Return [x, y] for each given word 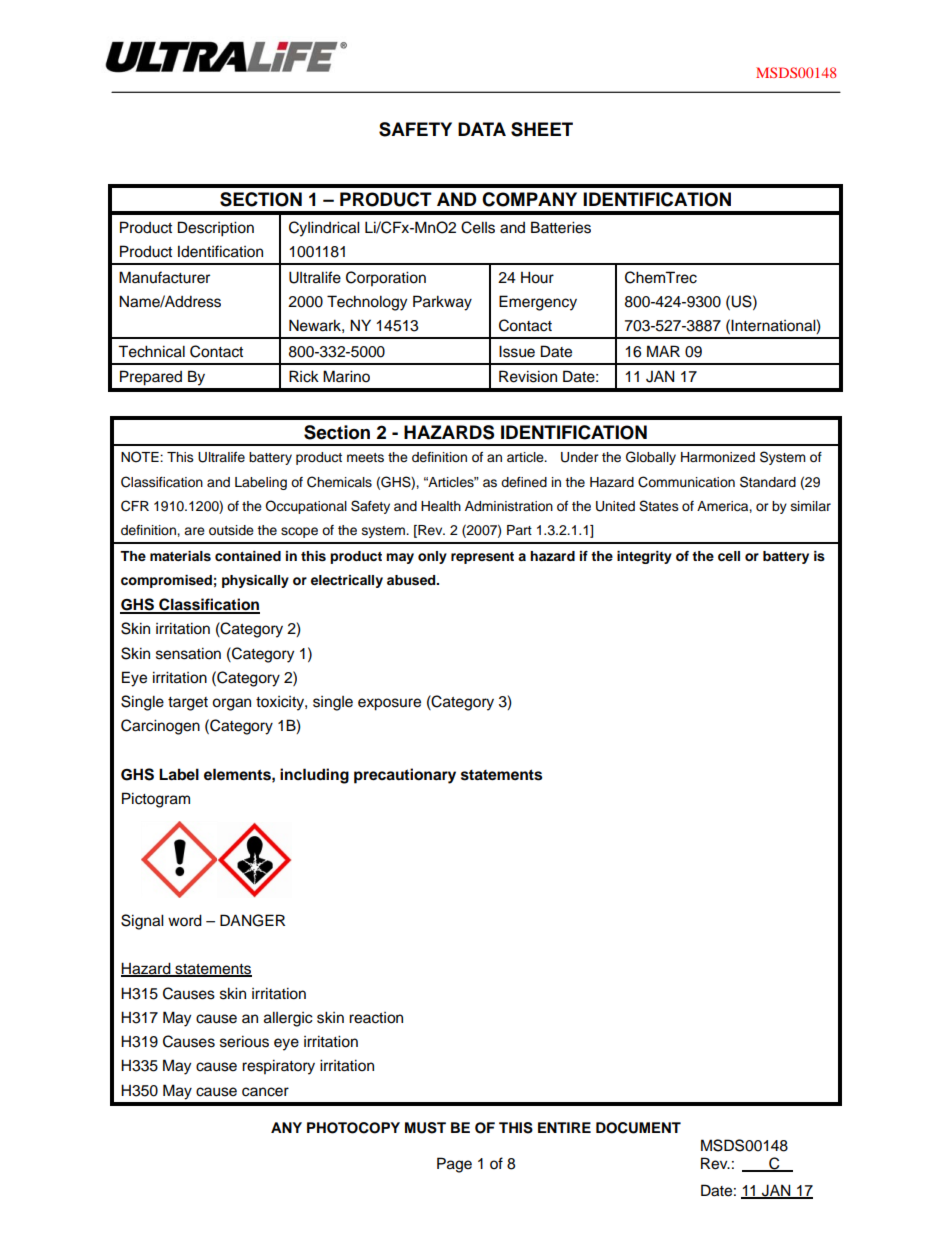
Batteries [561, 227]
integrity [644, 557]
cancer [265, 1092]
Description [216, 229]
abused [412, 580]
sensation [188, 653]
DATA [482, 129]
